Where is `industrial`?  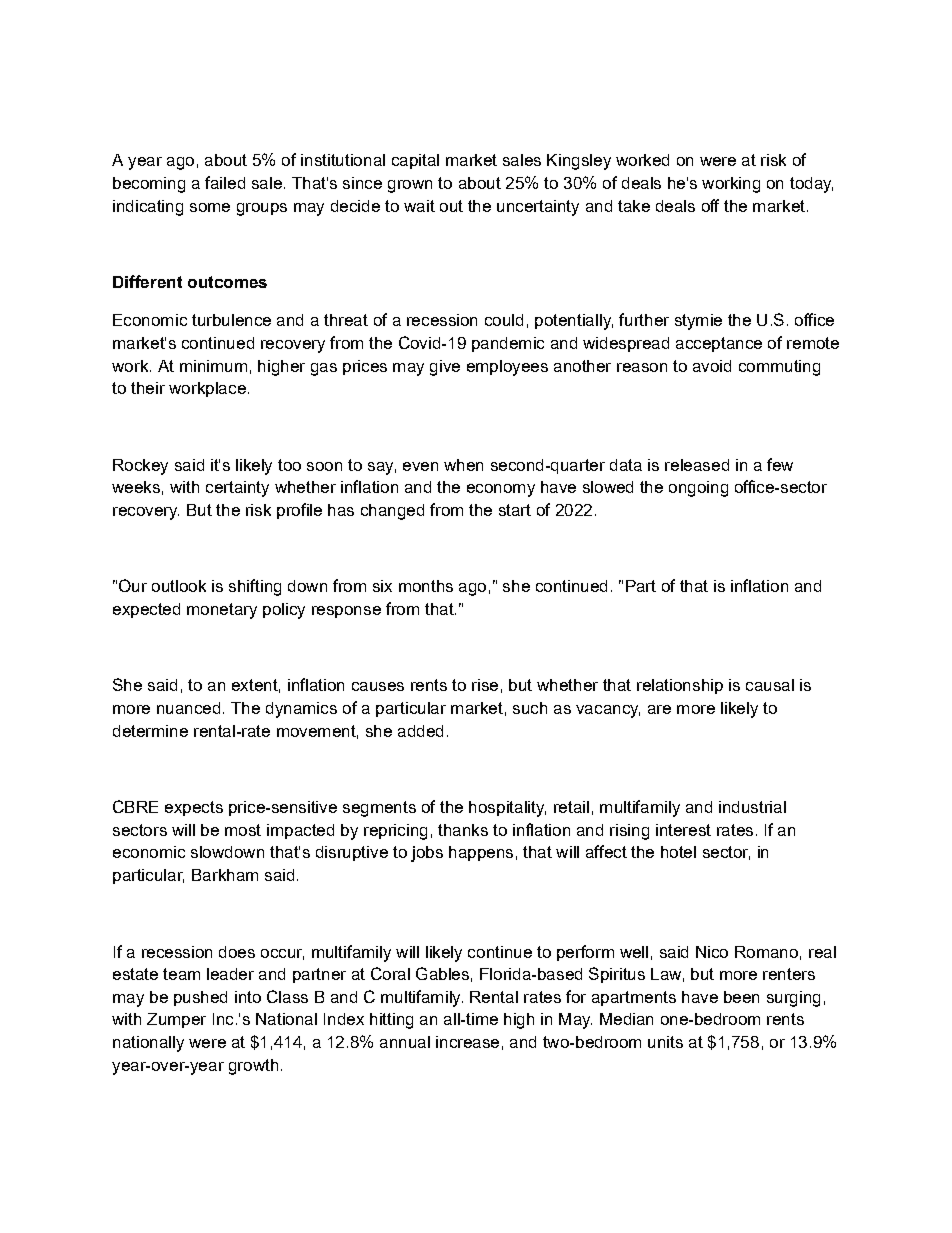 industrial is located at coordinates (752, 807).
